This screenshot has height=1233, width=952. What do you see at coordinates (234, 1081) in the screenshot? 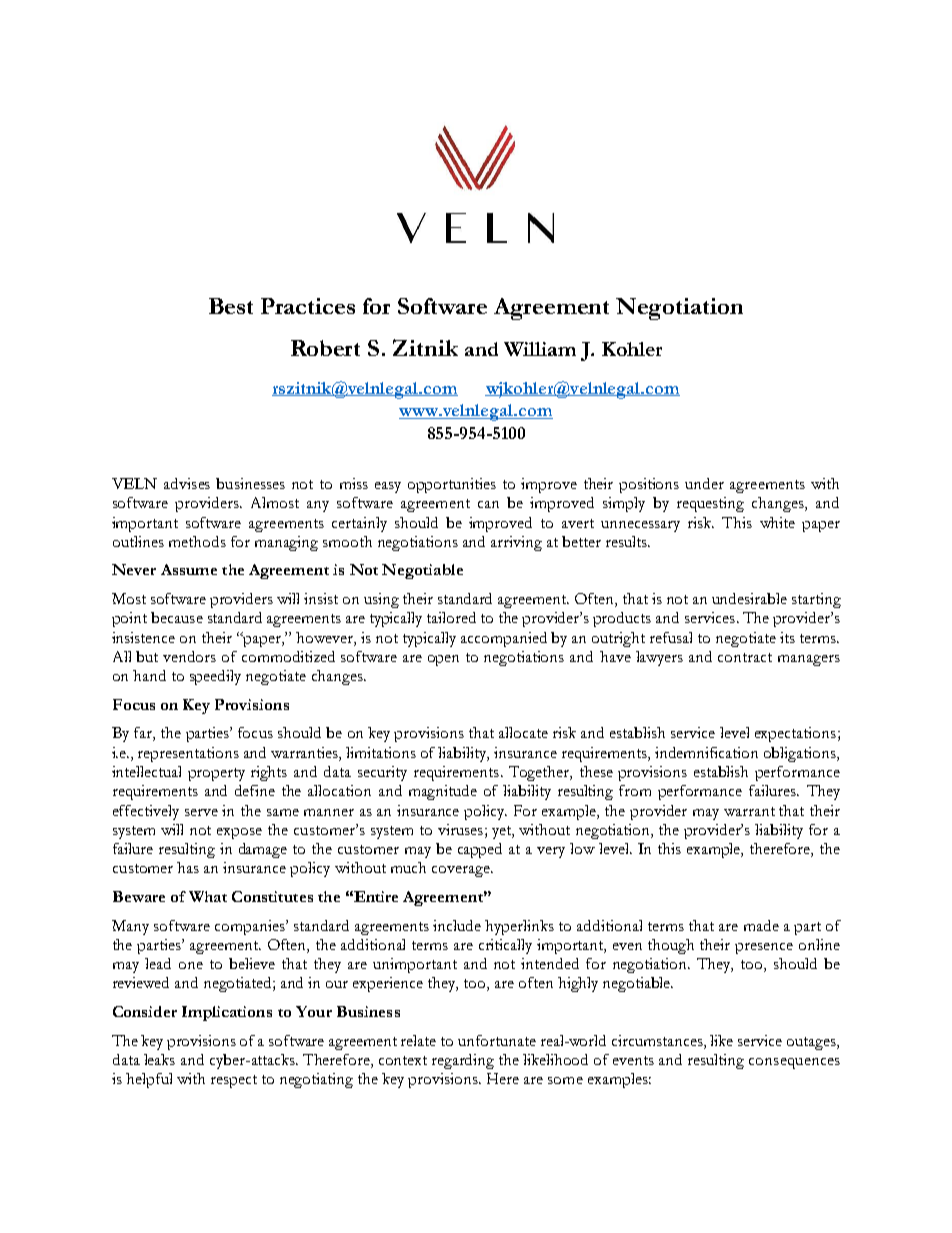
I see `respect` at bounding box center [234, 1081].
